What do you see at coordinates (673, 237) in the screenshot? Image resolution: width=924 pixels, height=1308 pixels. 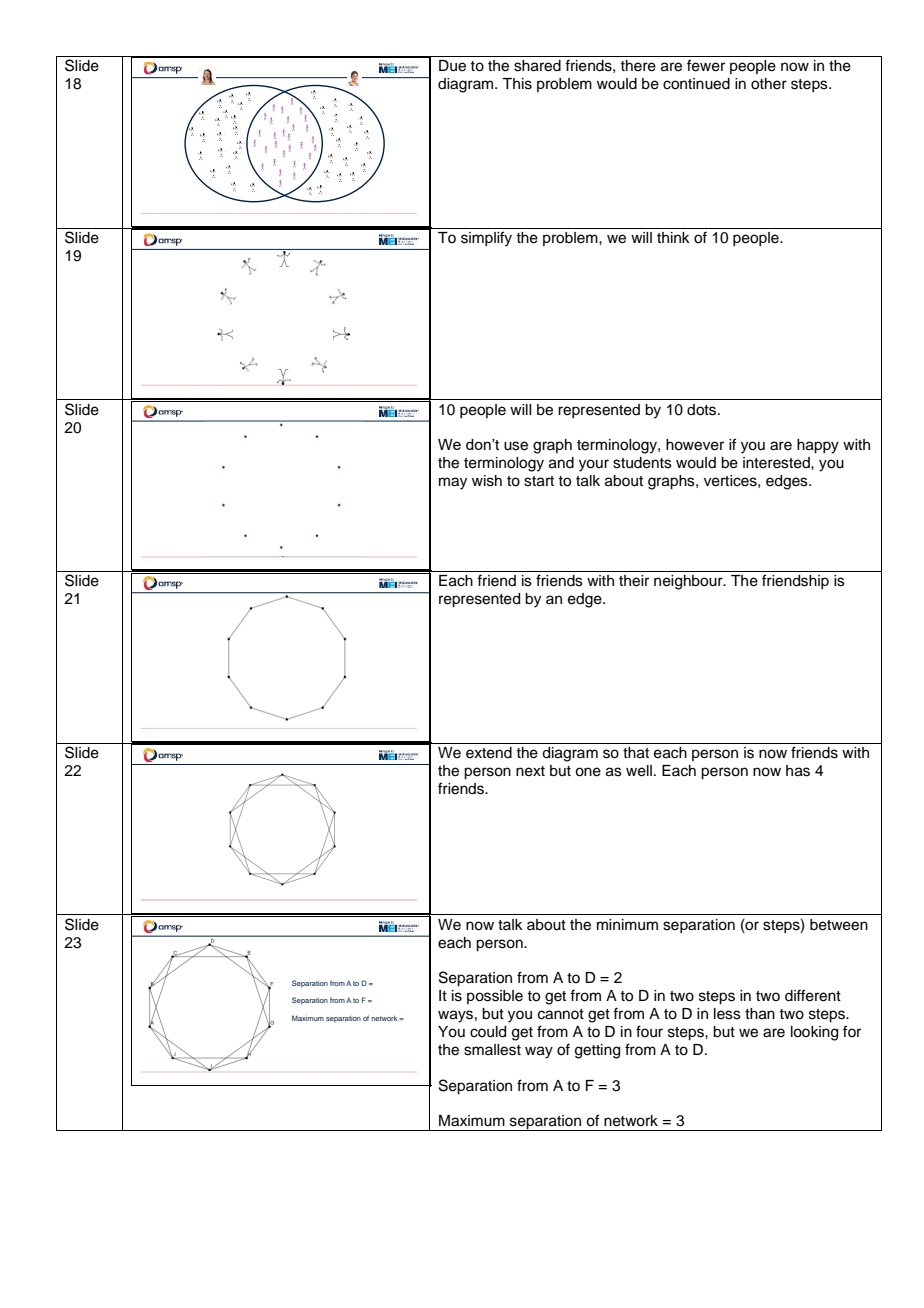 I see `think` at bounding box center [673, 237].
